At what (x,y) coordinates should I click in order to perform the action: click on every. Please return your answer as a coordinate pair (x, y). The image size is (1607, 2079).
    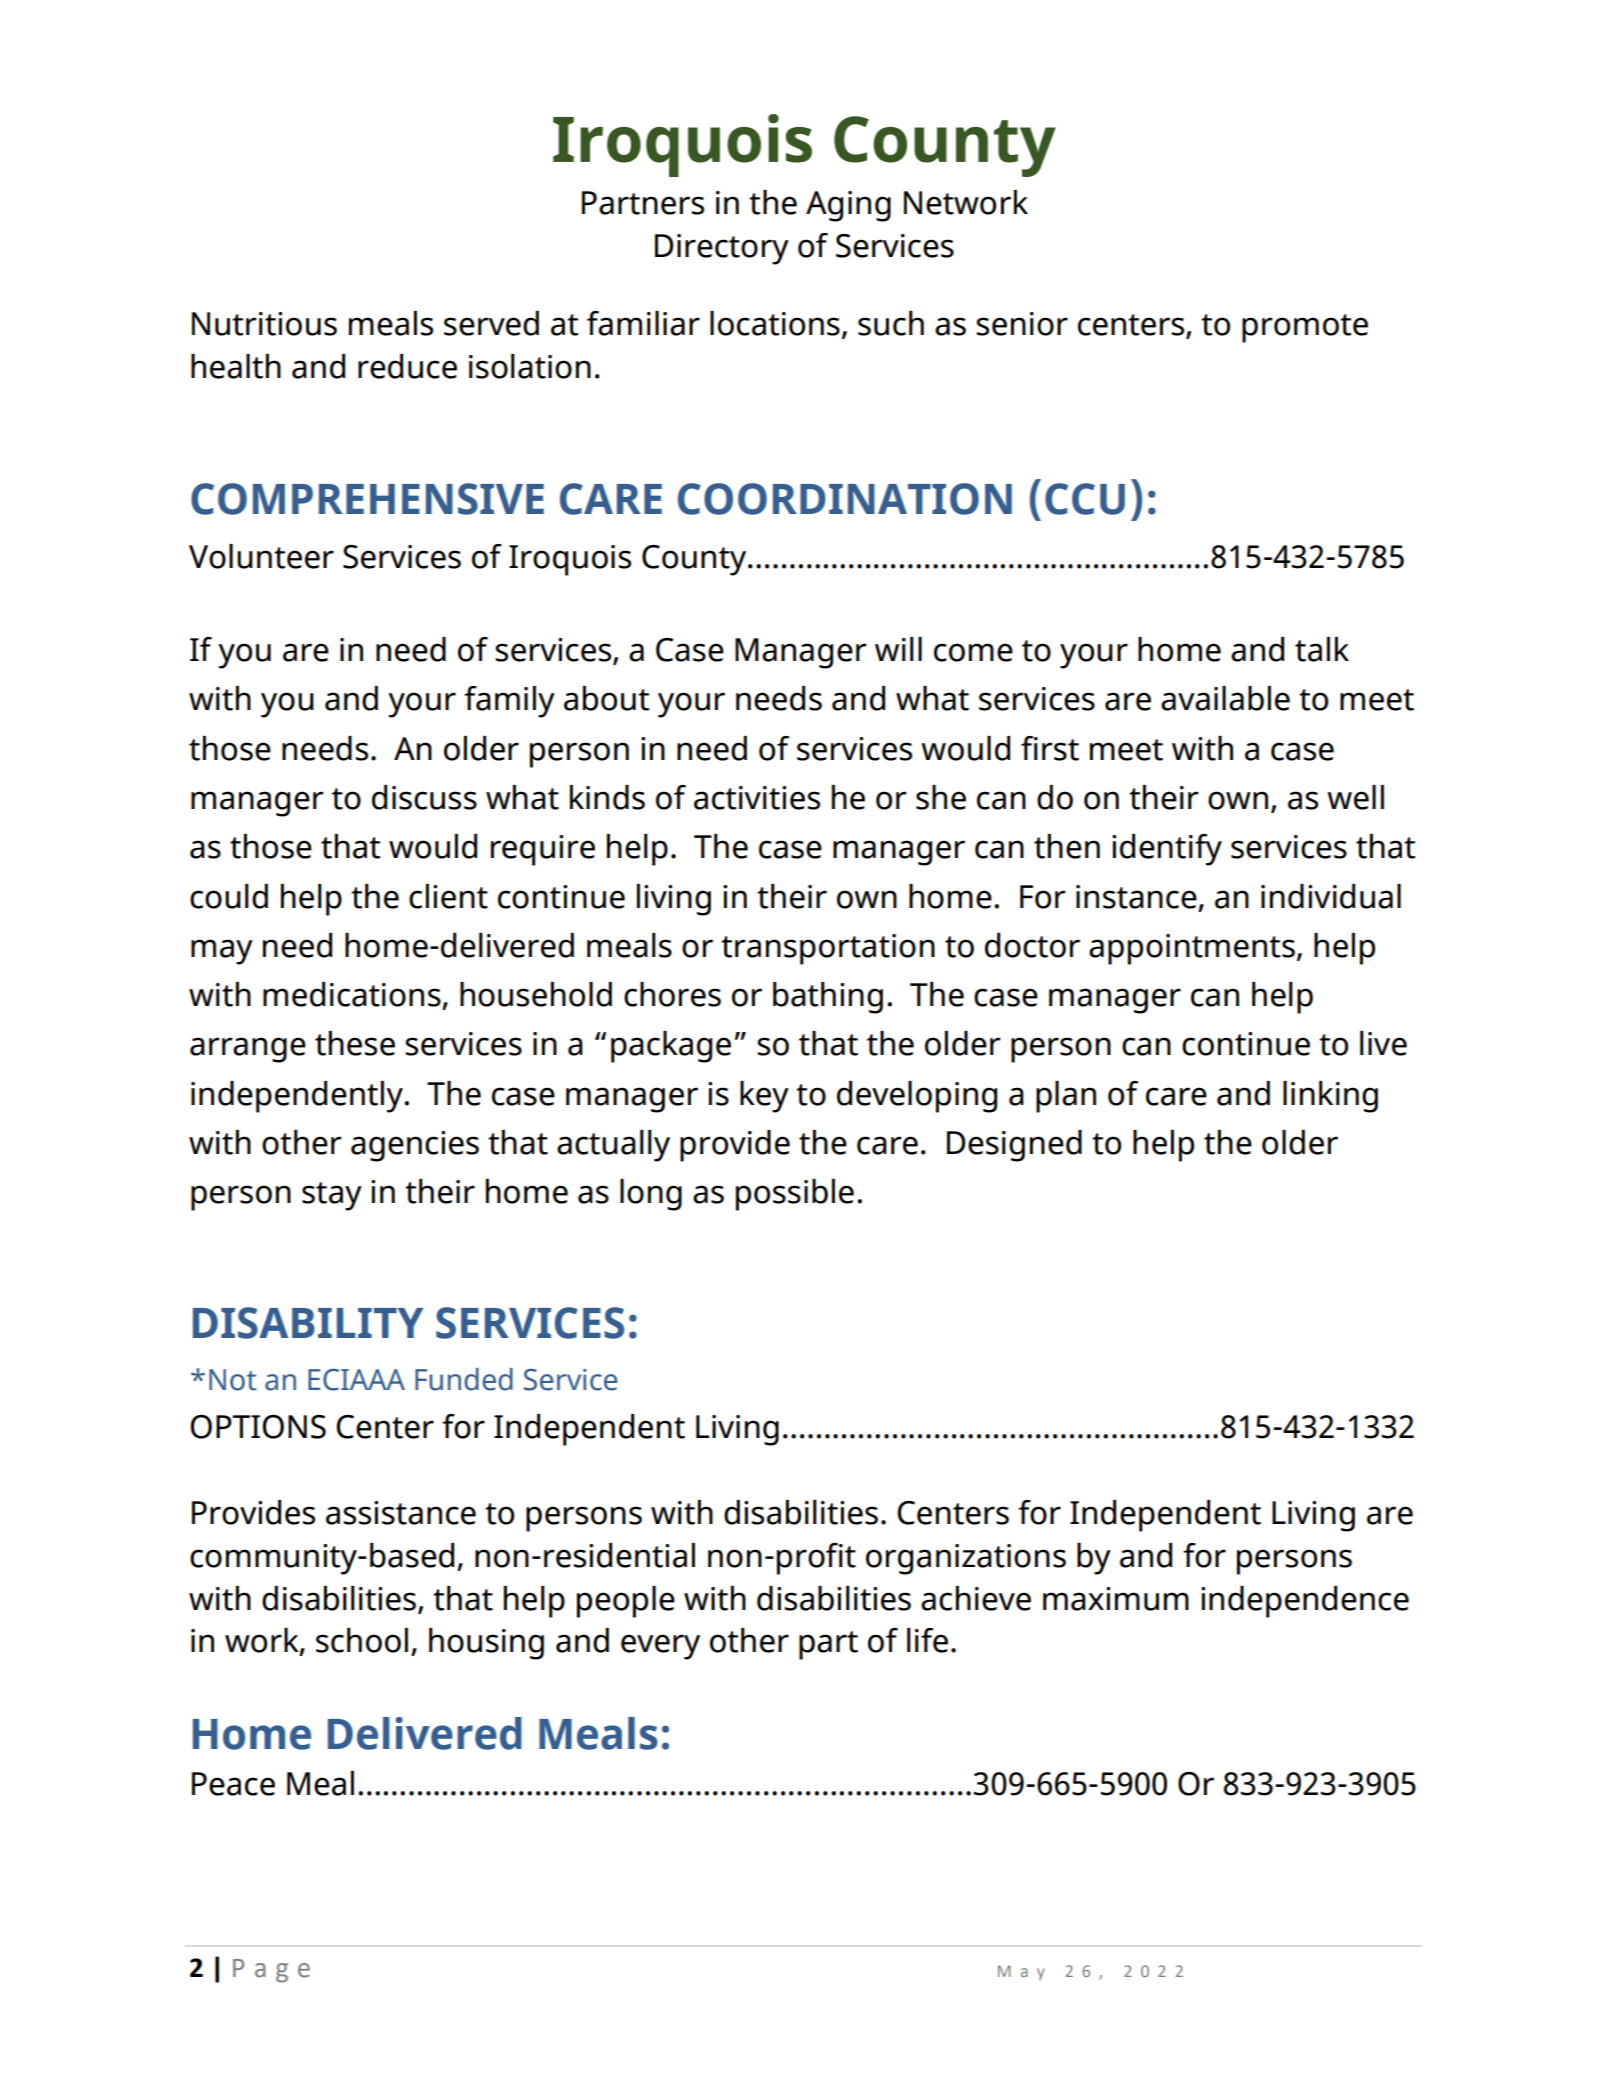
    Looking at the image, I should click on (660, 1647).
